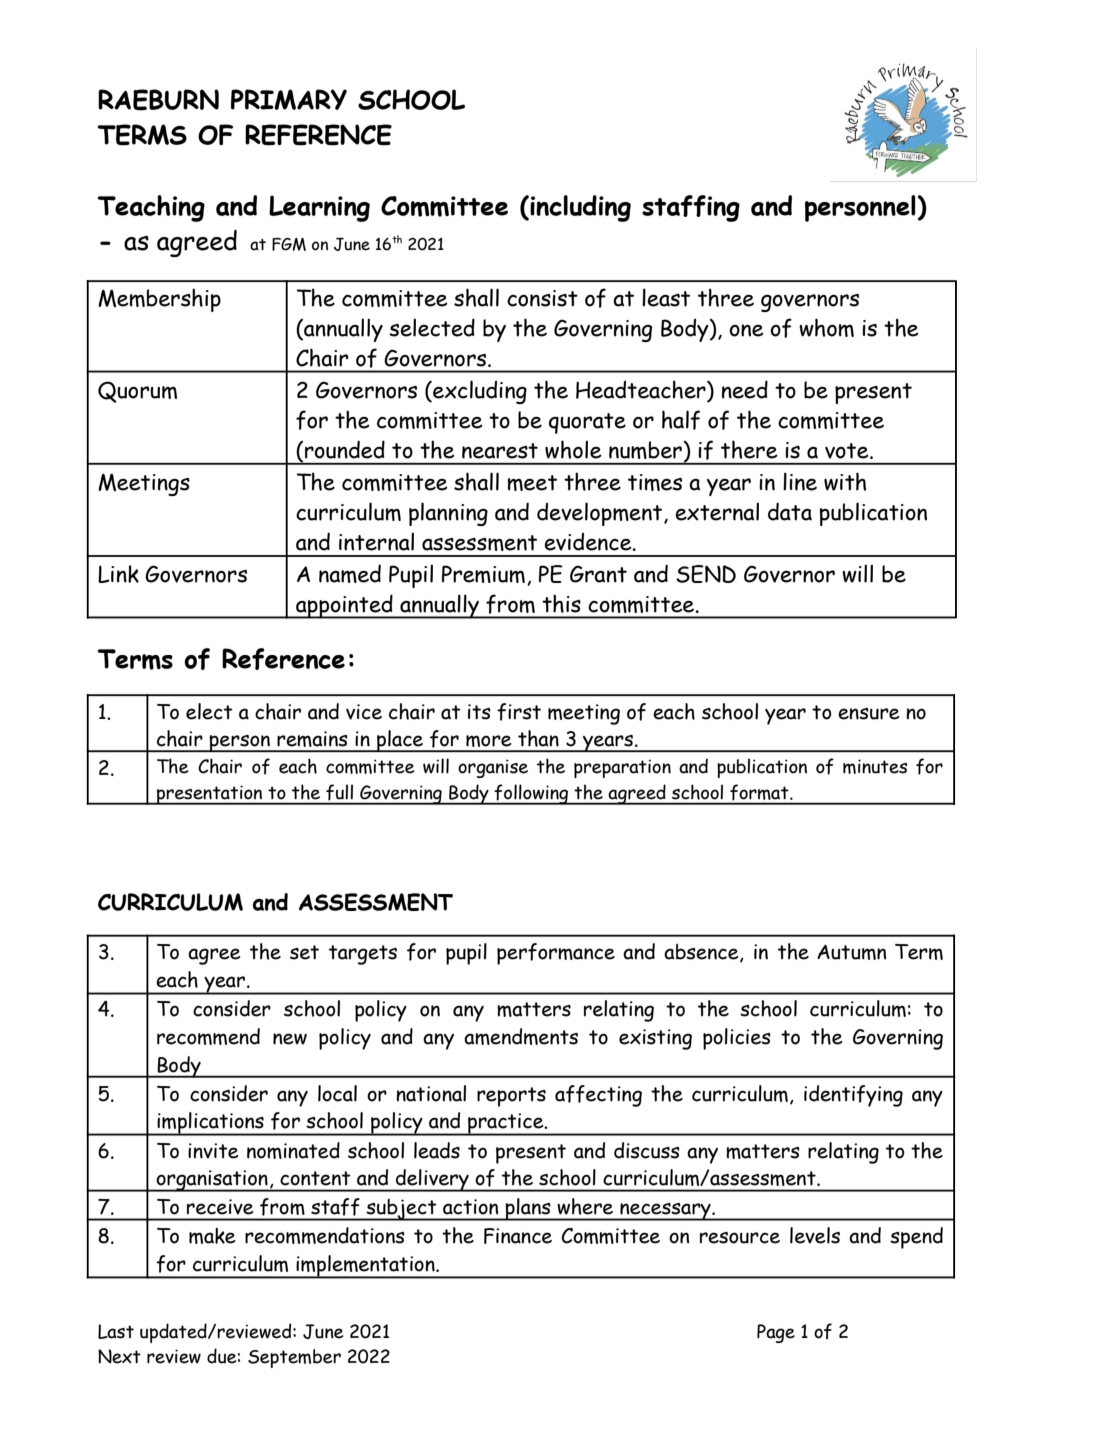 The image size is (1107, 1432). Describe the element at coordinates (848, 451) in the image. I see `vote` at that location.
